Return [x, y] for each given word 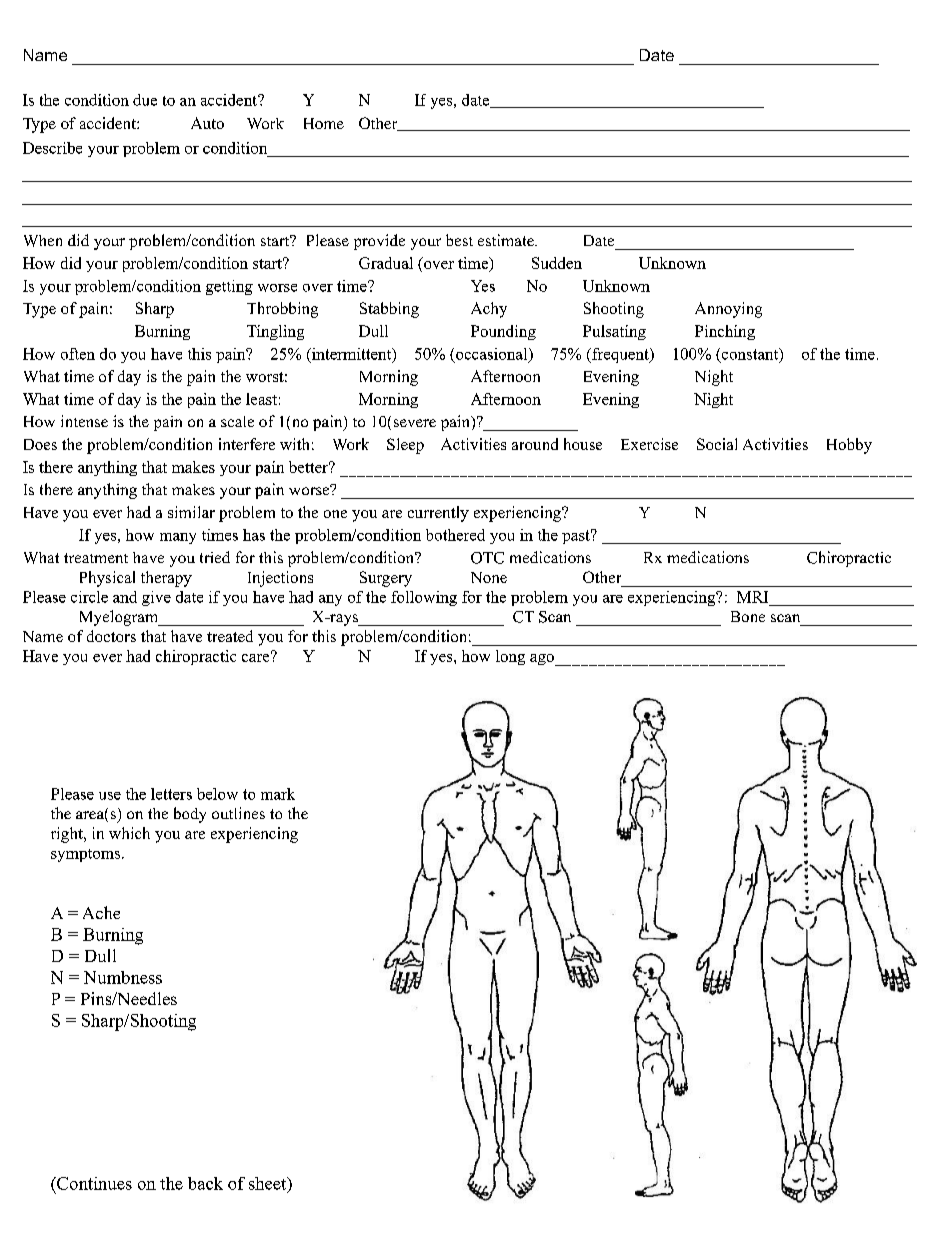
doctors [111, 636]
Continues [93, 1183]
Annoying [728, 310]
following [424, 598]
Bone [748, 616]
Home [324, 123]
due [145, 100]
